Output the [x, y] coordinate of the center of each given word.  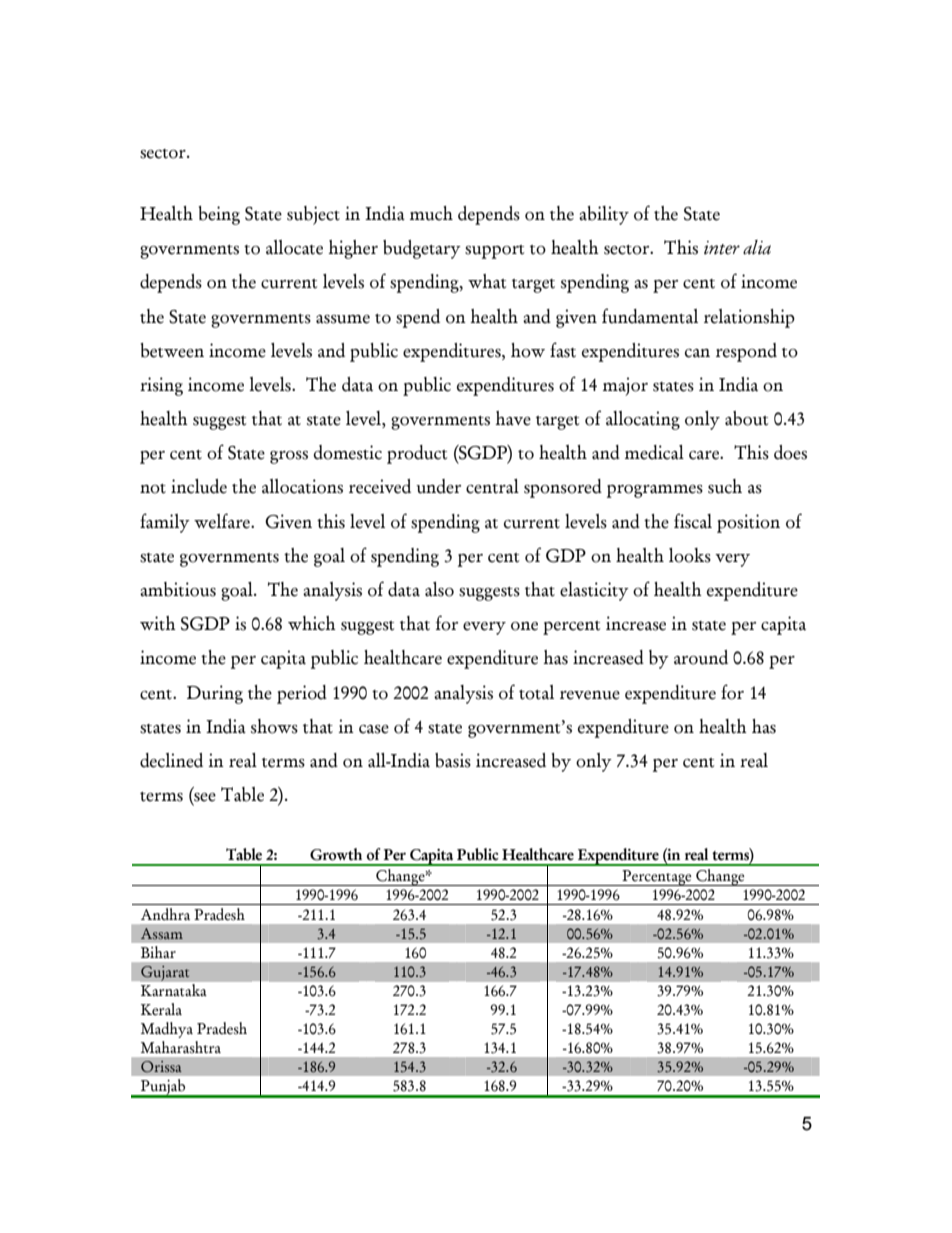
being [219, 215]
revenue [590, 695]
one [524, 626]
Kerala [161, 1009]
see [204, 798]
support [494, 252]
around [701, 657]
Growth [336, 854]
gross [289, 457]
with [158, 623]
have [513, 418]
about [746, 418]
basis [453, 760]
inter [722, 248]
